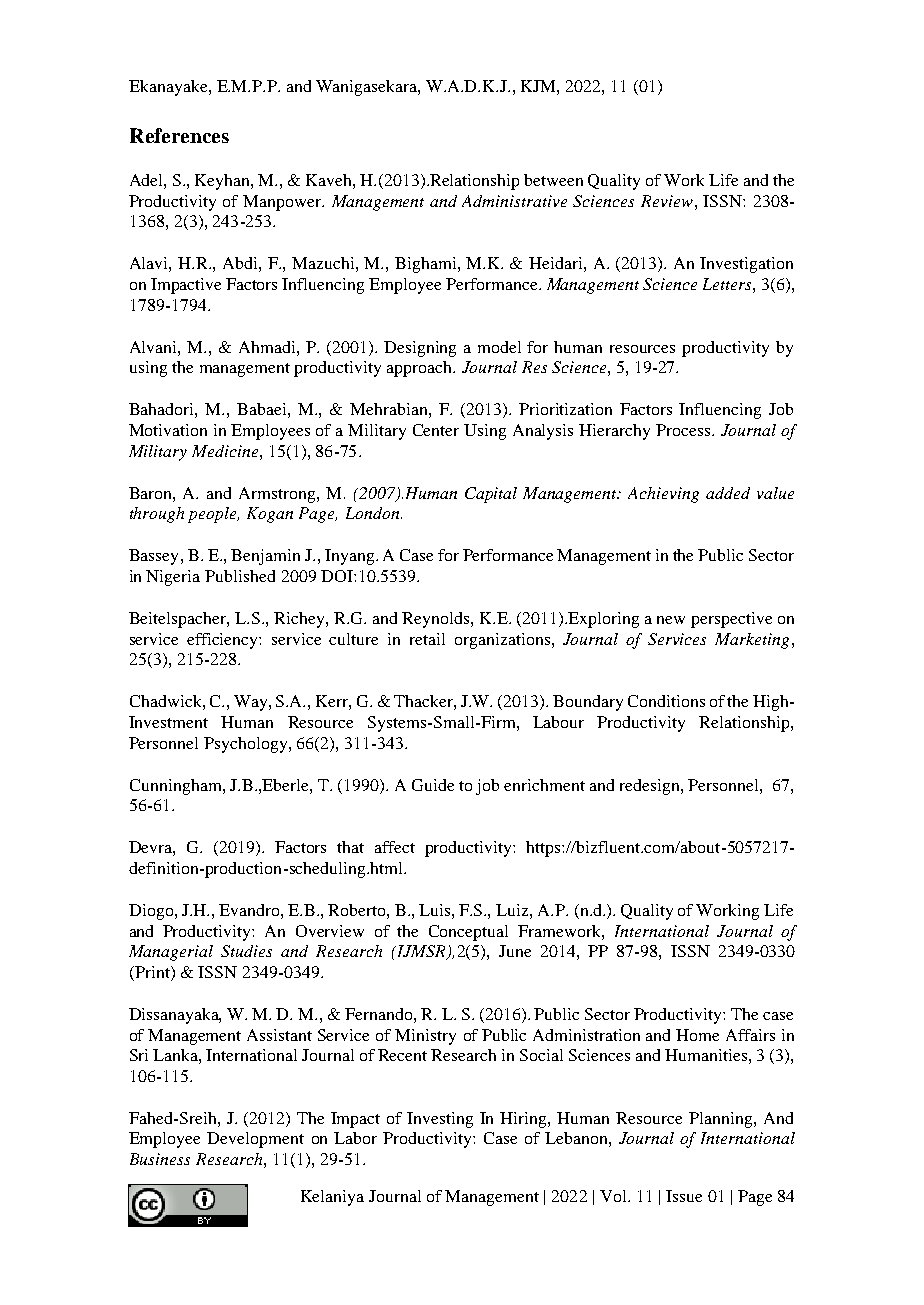 The width and height of the document is (924, 1305). What do you see at coordinates (468, 933) in the document?
I see `Conceptual` at bounding box center [468, 933].
